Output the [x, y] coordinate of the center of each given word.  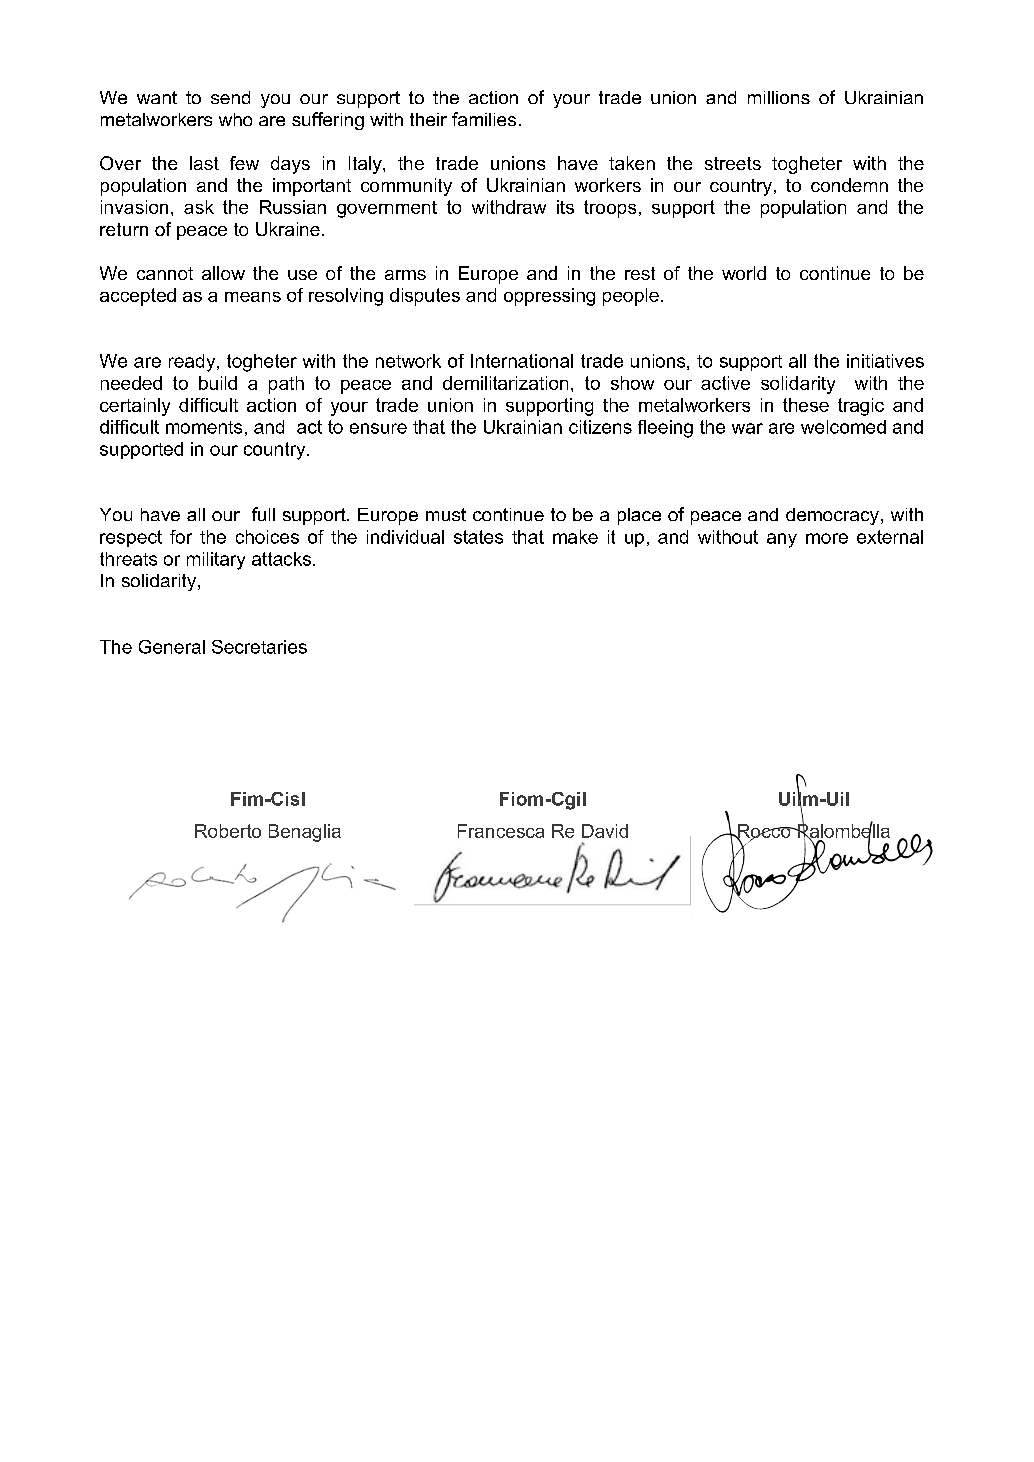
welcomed [843, 427]
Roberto [228, 831]
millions [779, 97]
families [484, 119]
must [446, 514]
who [235, 119]
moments [204, 427]
